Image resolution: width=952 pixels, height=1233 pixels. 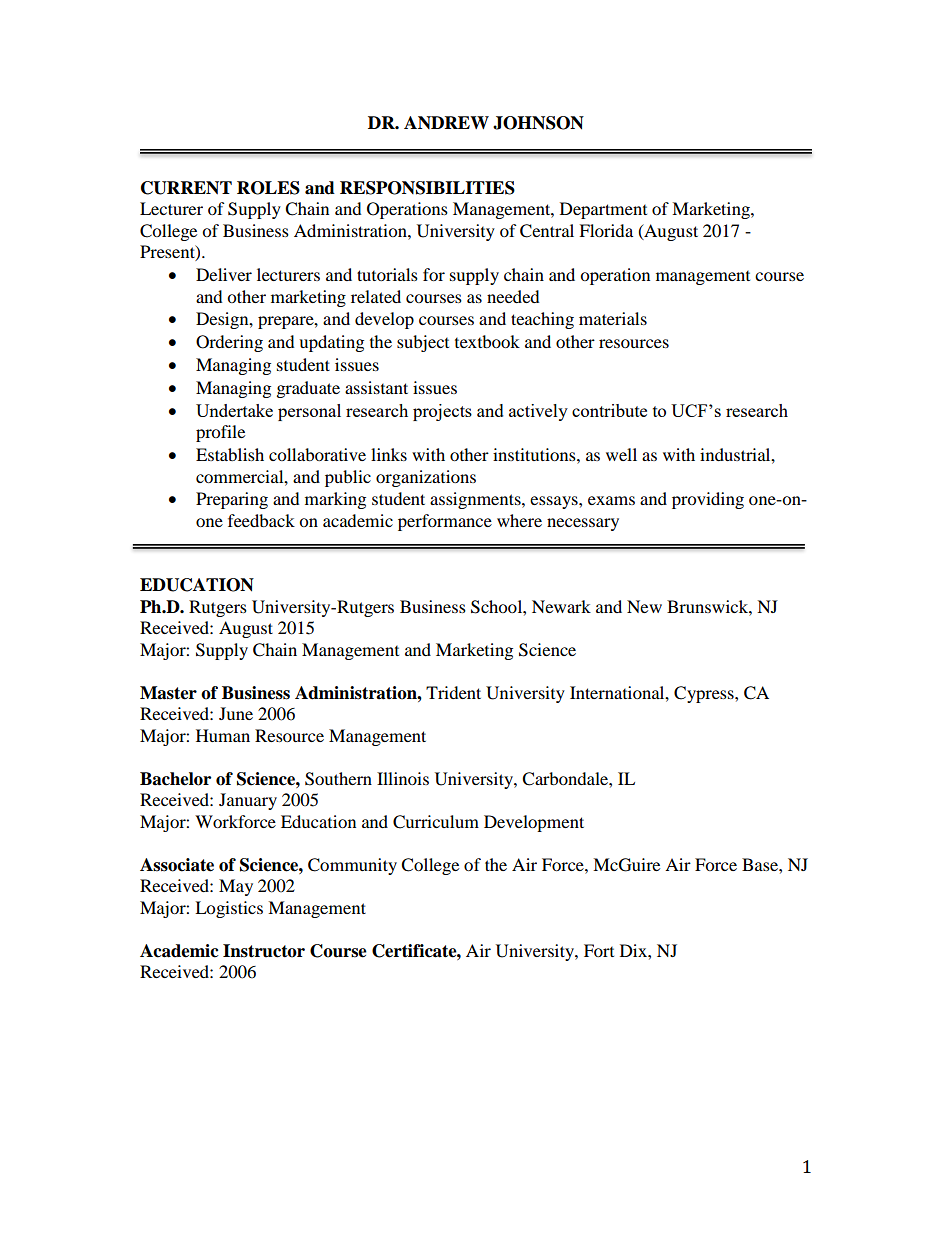 I want to click on Human, so click(x=223, y=735).
